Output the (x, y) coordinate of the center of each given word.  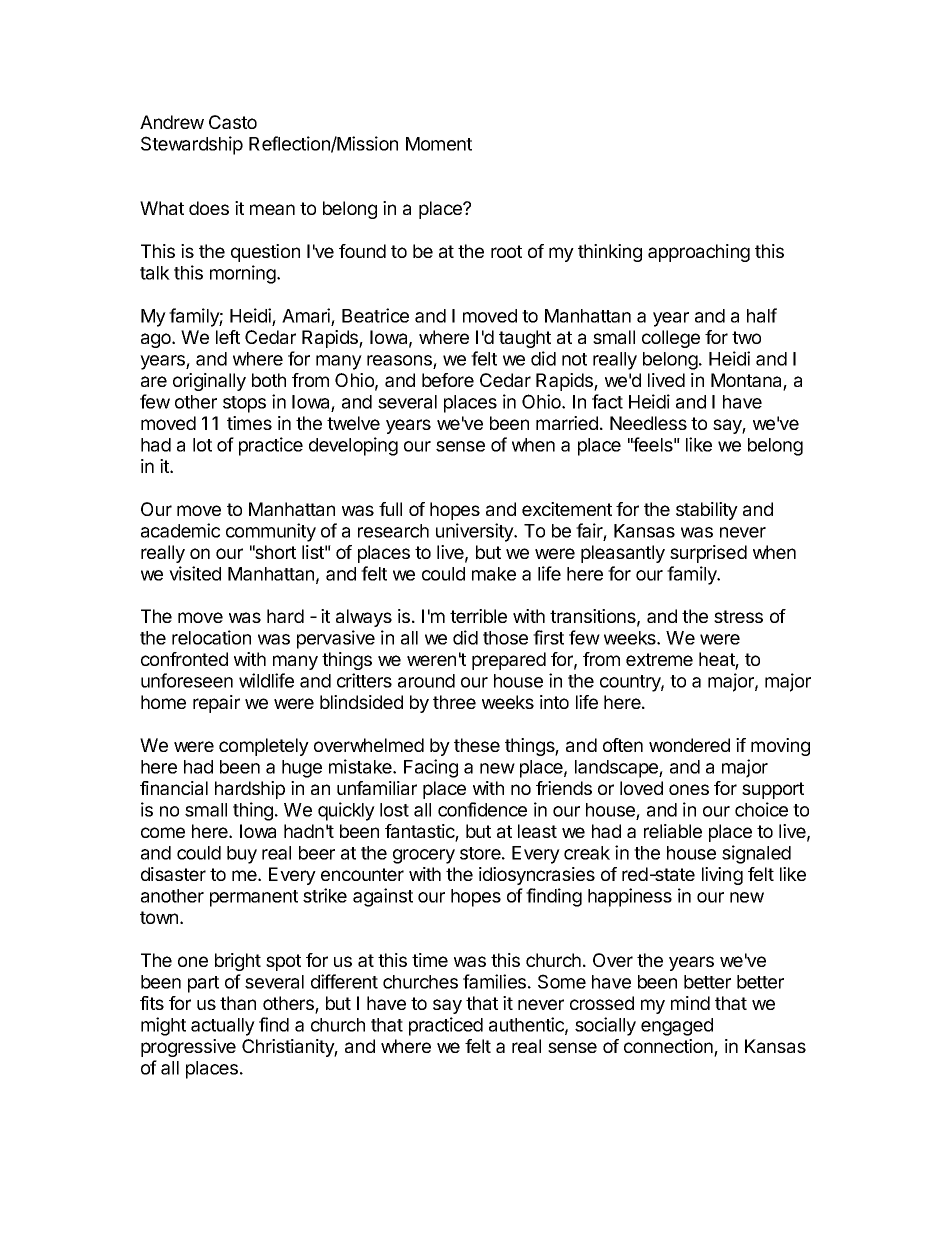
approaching (699, 253)
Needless (648, 423)
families (494, 981)
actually (223, 1027)
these (477, 745)
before (448, 380)
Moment (439, 144)
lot (202, 445)
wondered (689, 745)
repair (216, 704)
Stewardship (192, 145)
